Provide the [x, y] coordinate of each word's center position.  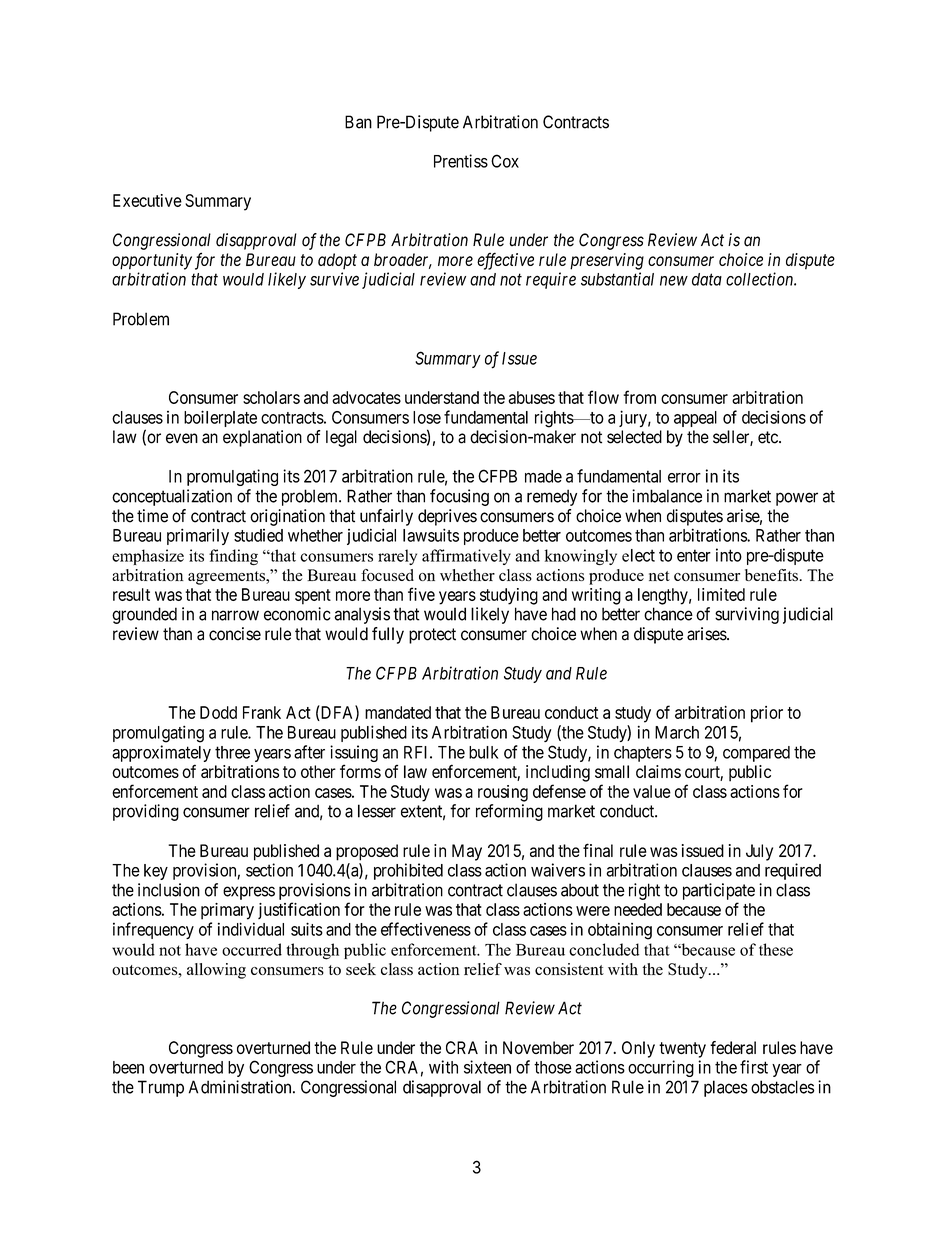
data [707, 279]
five [421, 594]
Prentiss [461, 161]
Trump [161, 1088]
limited [721, 594]
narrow [235, 615]
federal [733, 1047]
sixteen [487, 1067]
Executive [147, 200]
